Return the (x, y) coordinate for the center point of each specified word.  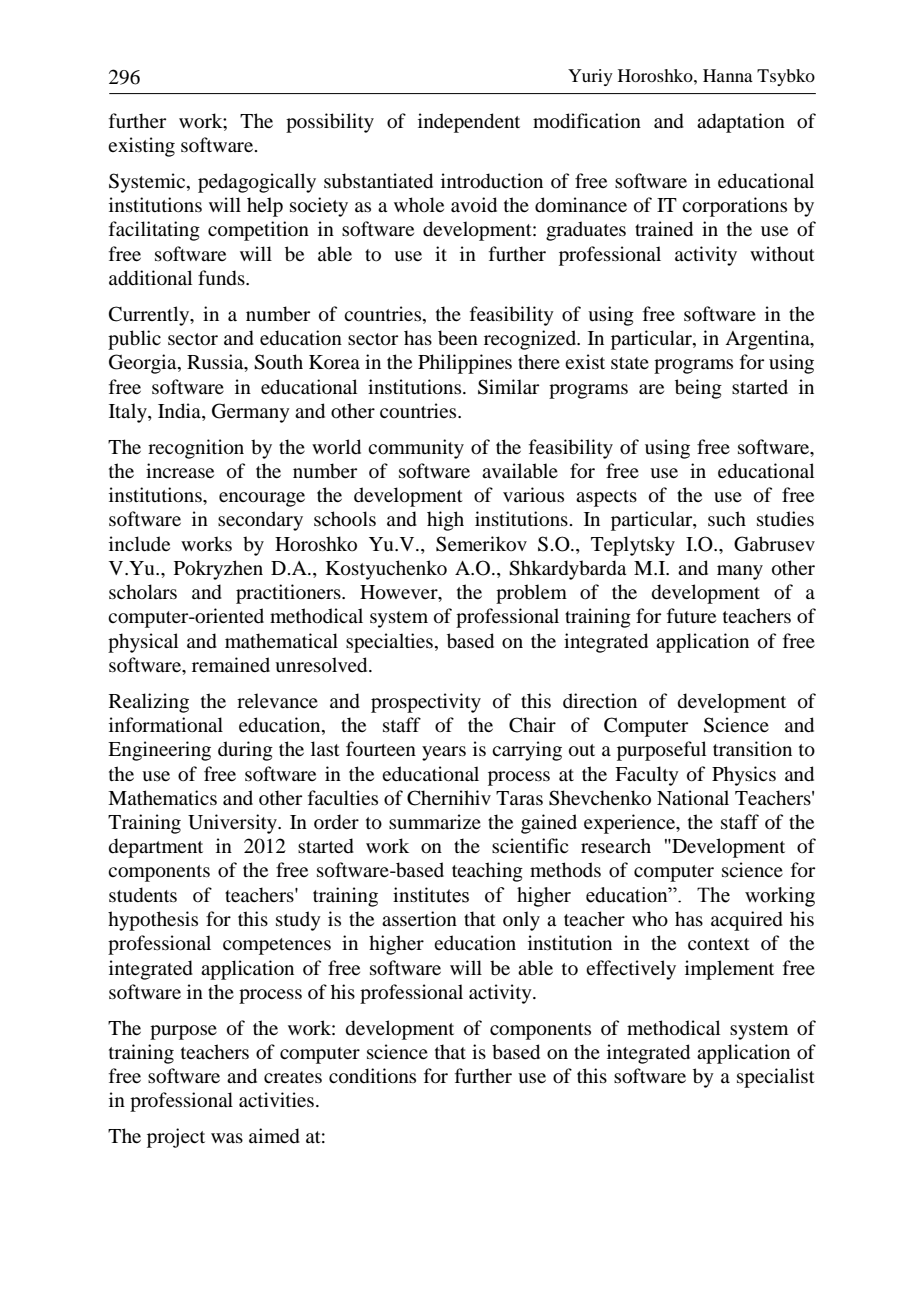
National (693, 798)
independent (469, 123)
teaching (487, 872)
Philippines (465, 364)
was (227, 1138)
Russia (216, 363)
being (698, 389)
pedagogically (257, 183)
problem (531, 594)
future (691, 615)
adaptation (741, 123)
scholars (143, 592)
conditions (372, 1076)
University (233, 824)
